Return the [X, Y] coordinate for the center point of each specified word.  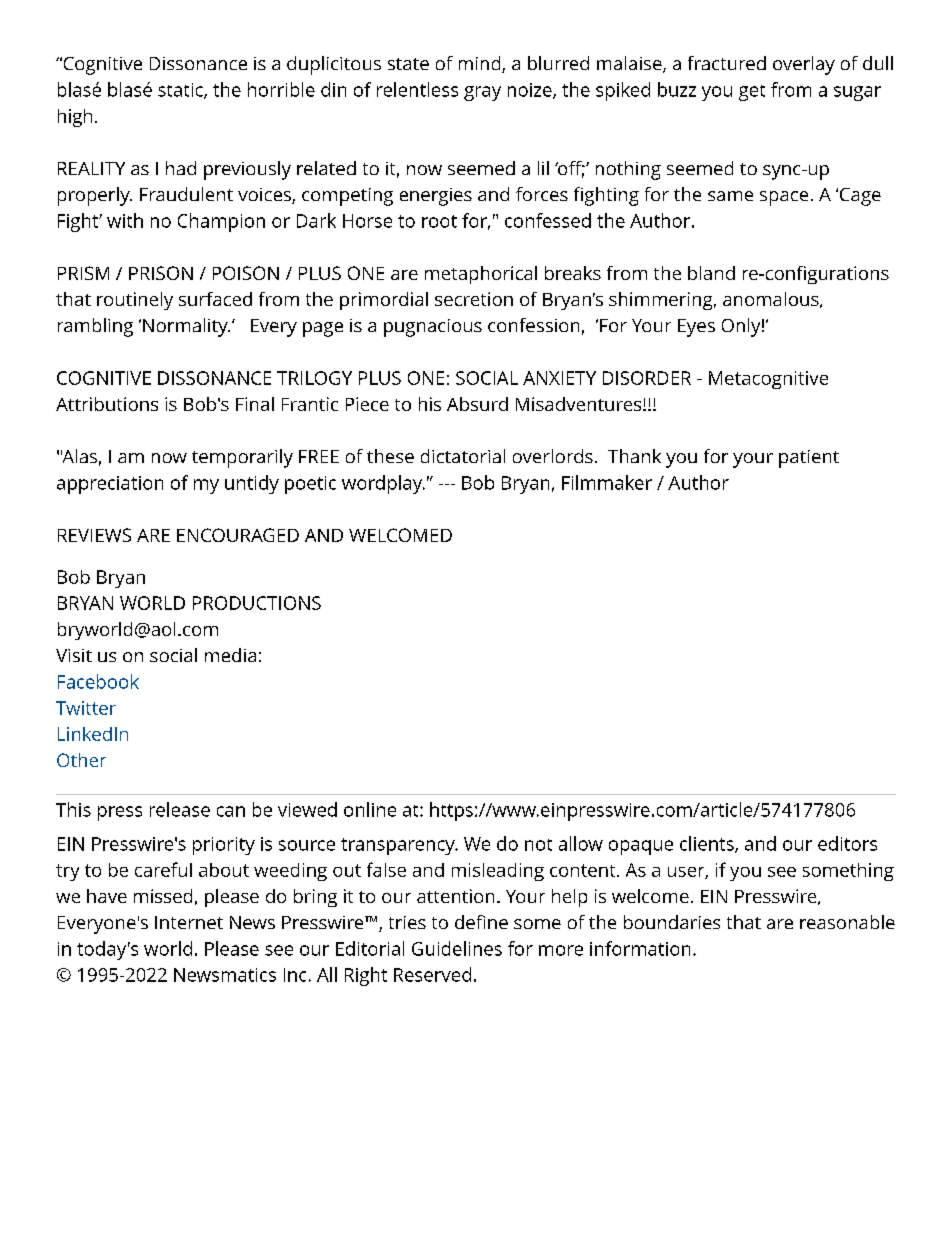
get [752, 93]
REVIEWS [94, 535]
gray [482, 93]
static [181, 91]
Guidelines [457, 948]
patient [809, 459]
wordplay [383, 484]
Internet [189, 922]
